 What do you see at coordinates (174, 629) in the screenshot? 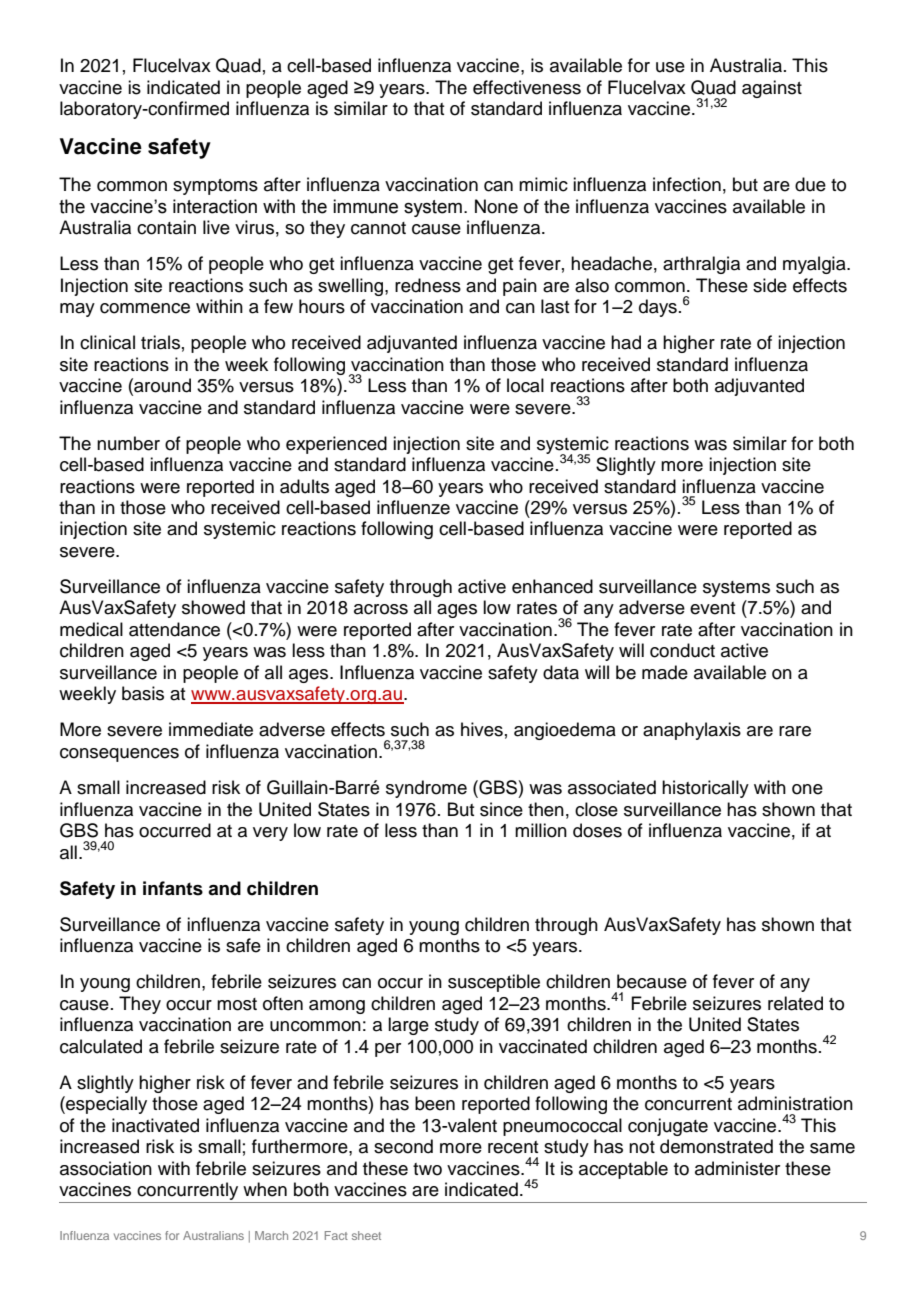
I see `attendance` at bounding box center [174, 629].
